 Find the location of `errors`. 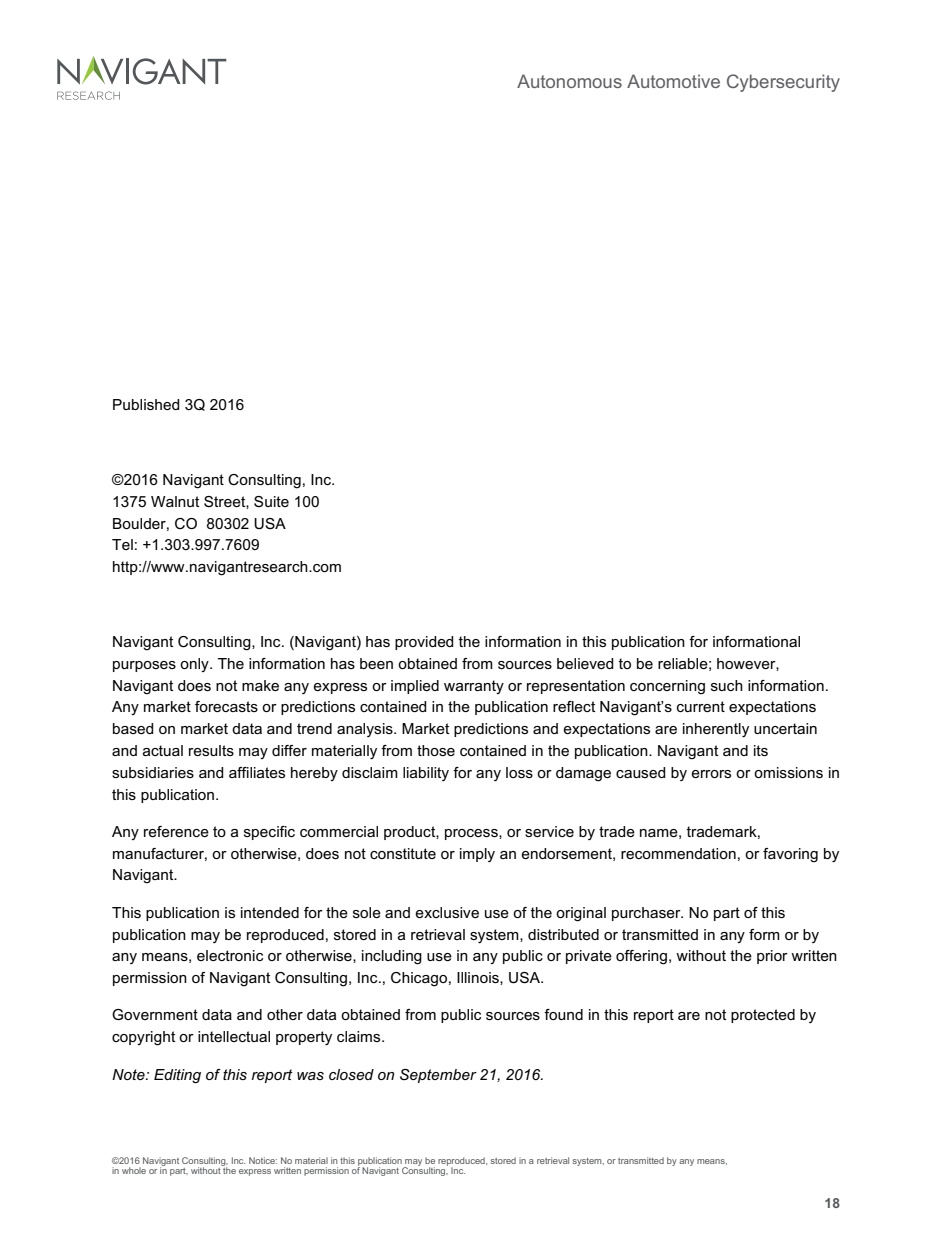

errors is located at coordinates (711, 774).
